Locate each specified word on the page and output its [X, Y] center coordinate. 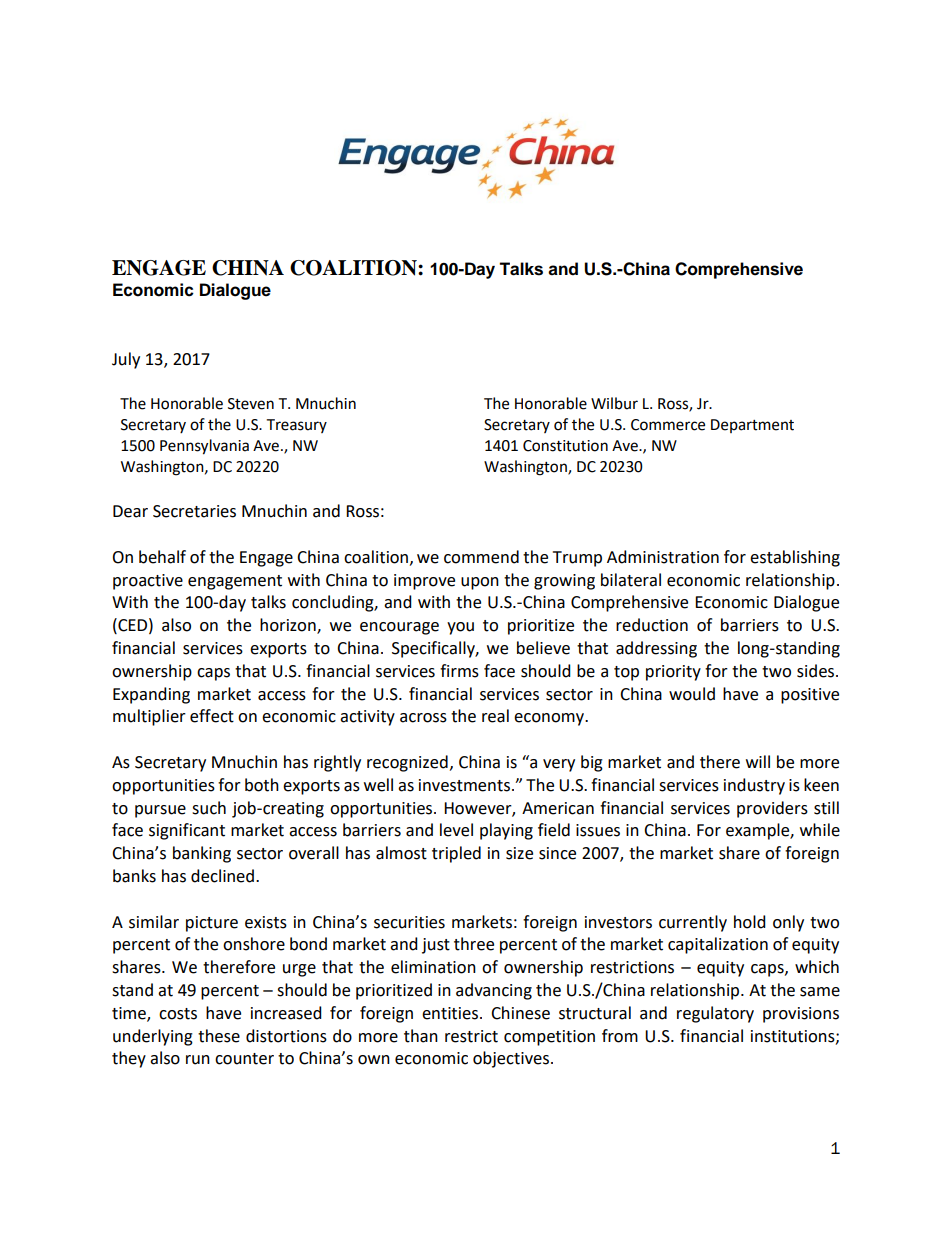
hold [750, 922]
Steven [251, 404]
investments [464, 785]
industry [754, 786]
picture [212, 924]
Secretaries [194, 511]
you [460, 628]
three [474, 944]
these [219, 1036]
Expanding [151, 695]
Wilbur [614, 403]
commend [481, 557]
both [262, 785]
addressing [656, 649]
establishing [795, 558]
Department [752, 426]
